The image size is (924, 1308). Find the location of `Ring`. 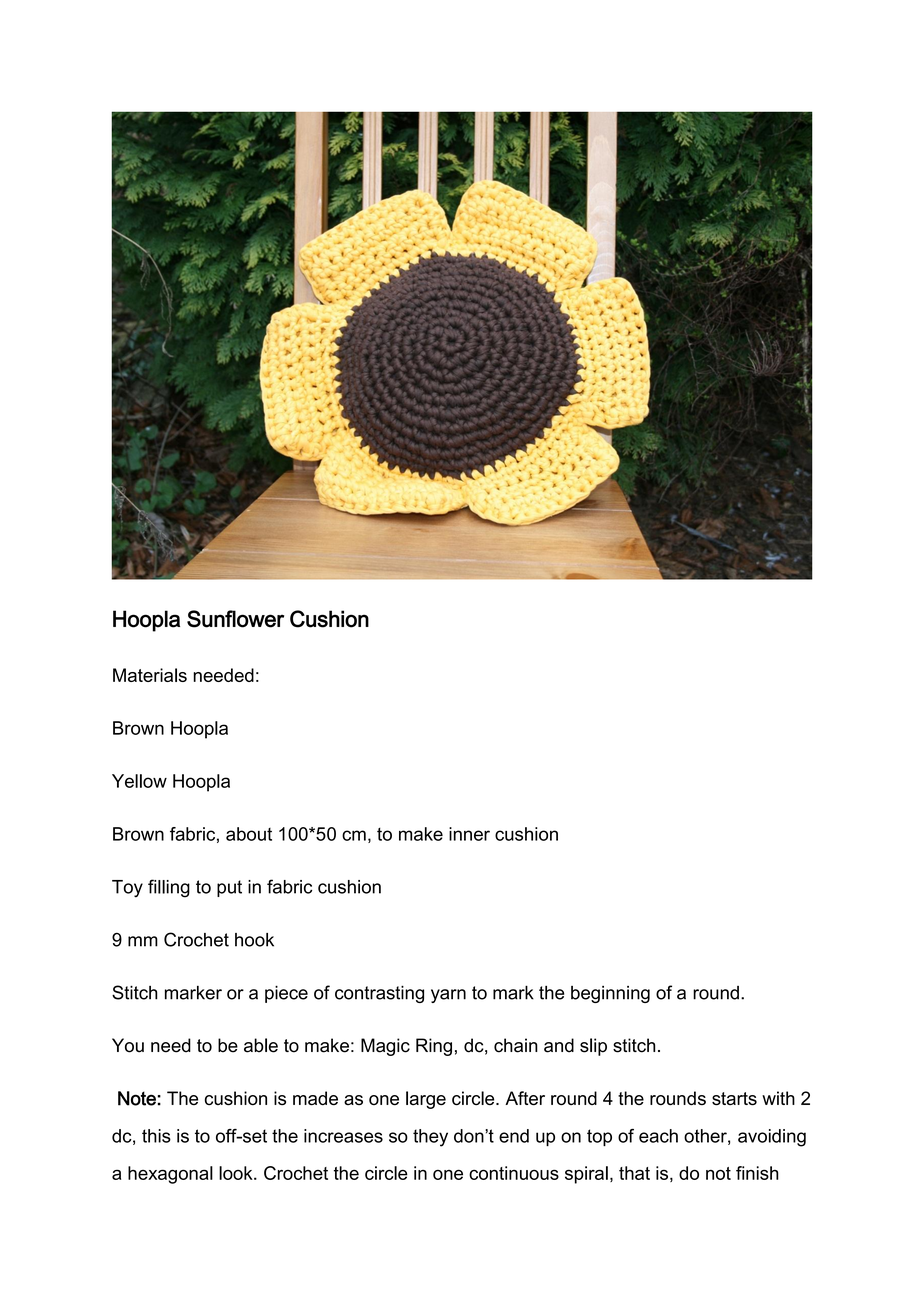

Ring is located at coordinates (434, 1047).
